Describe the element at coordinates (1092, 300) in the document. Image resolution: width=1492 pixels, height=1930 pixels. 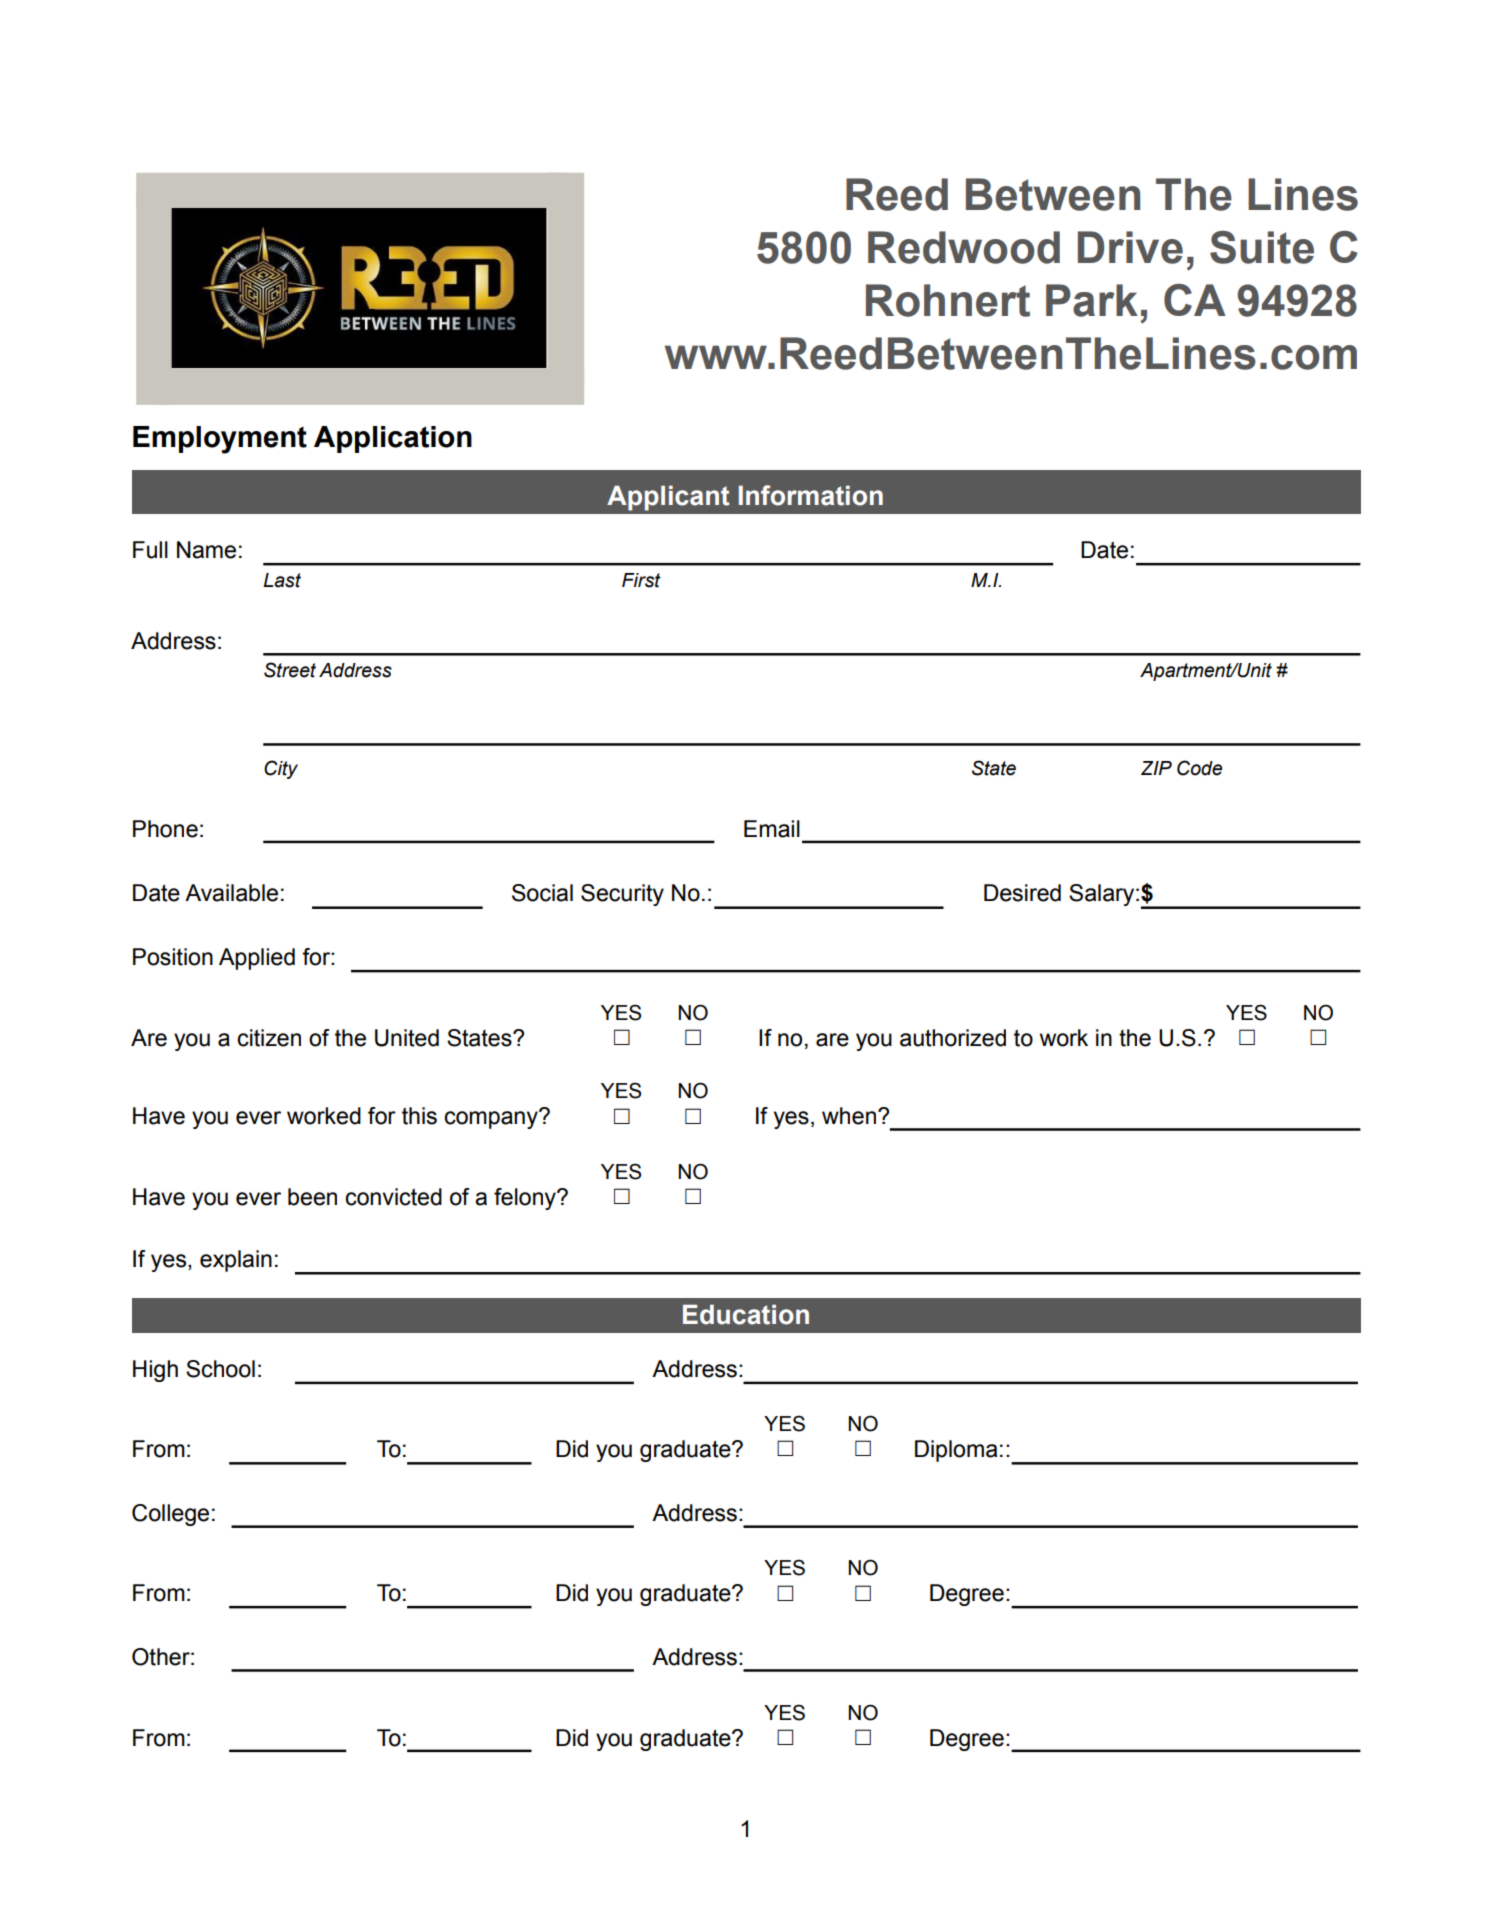
I see `Park` at that location.
